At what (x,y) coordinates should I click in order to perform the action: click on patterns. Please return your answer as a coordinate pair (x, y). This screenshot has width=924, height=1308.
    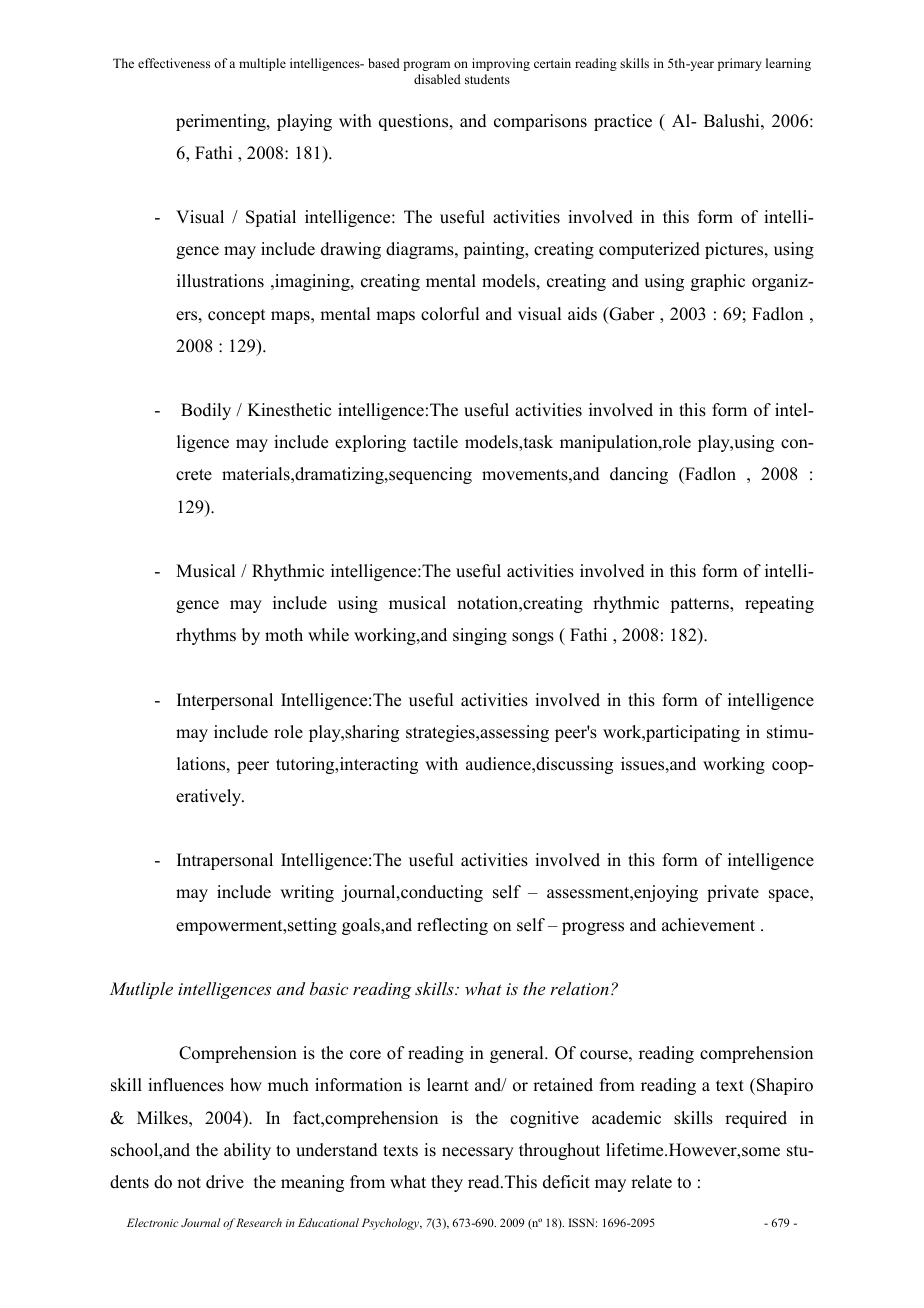
    Looking at the image, I should click on (700, 605).
